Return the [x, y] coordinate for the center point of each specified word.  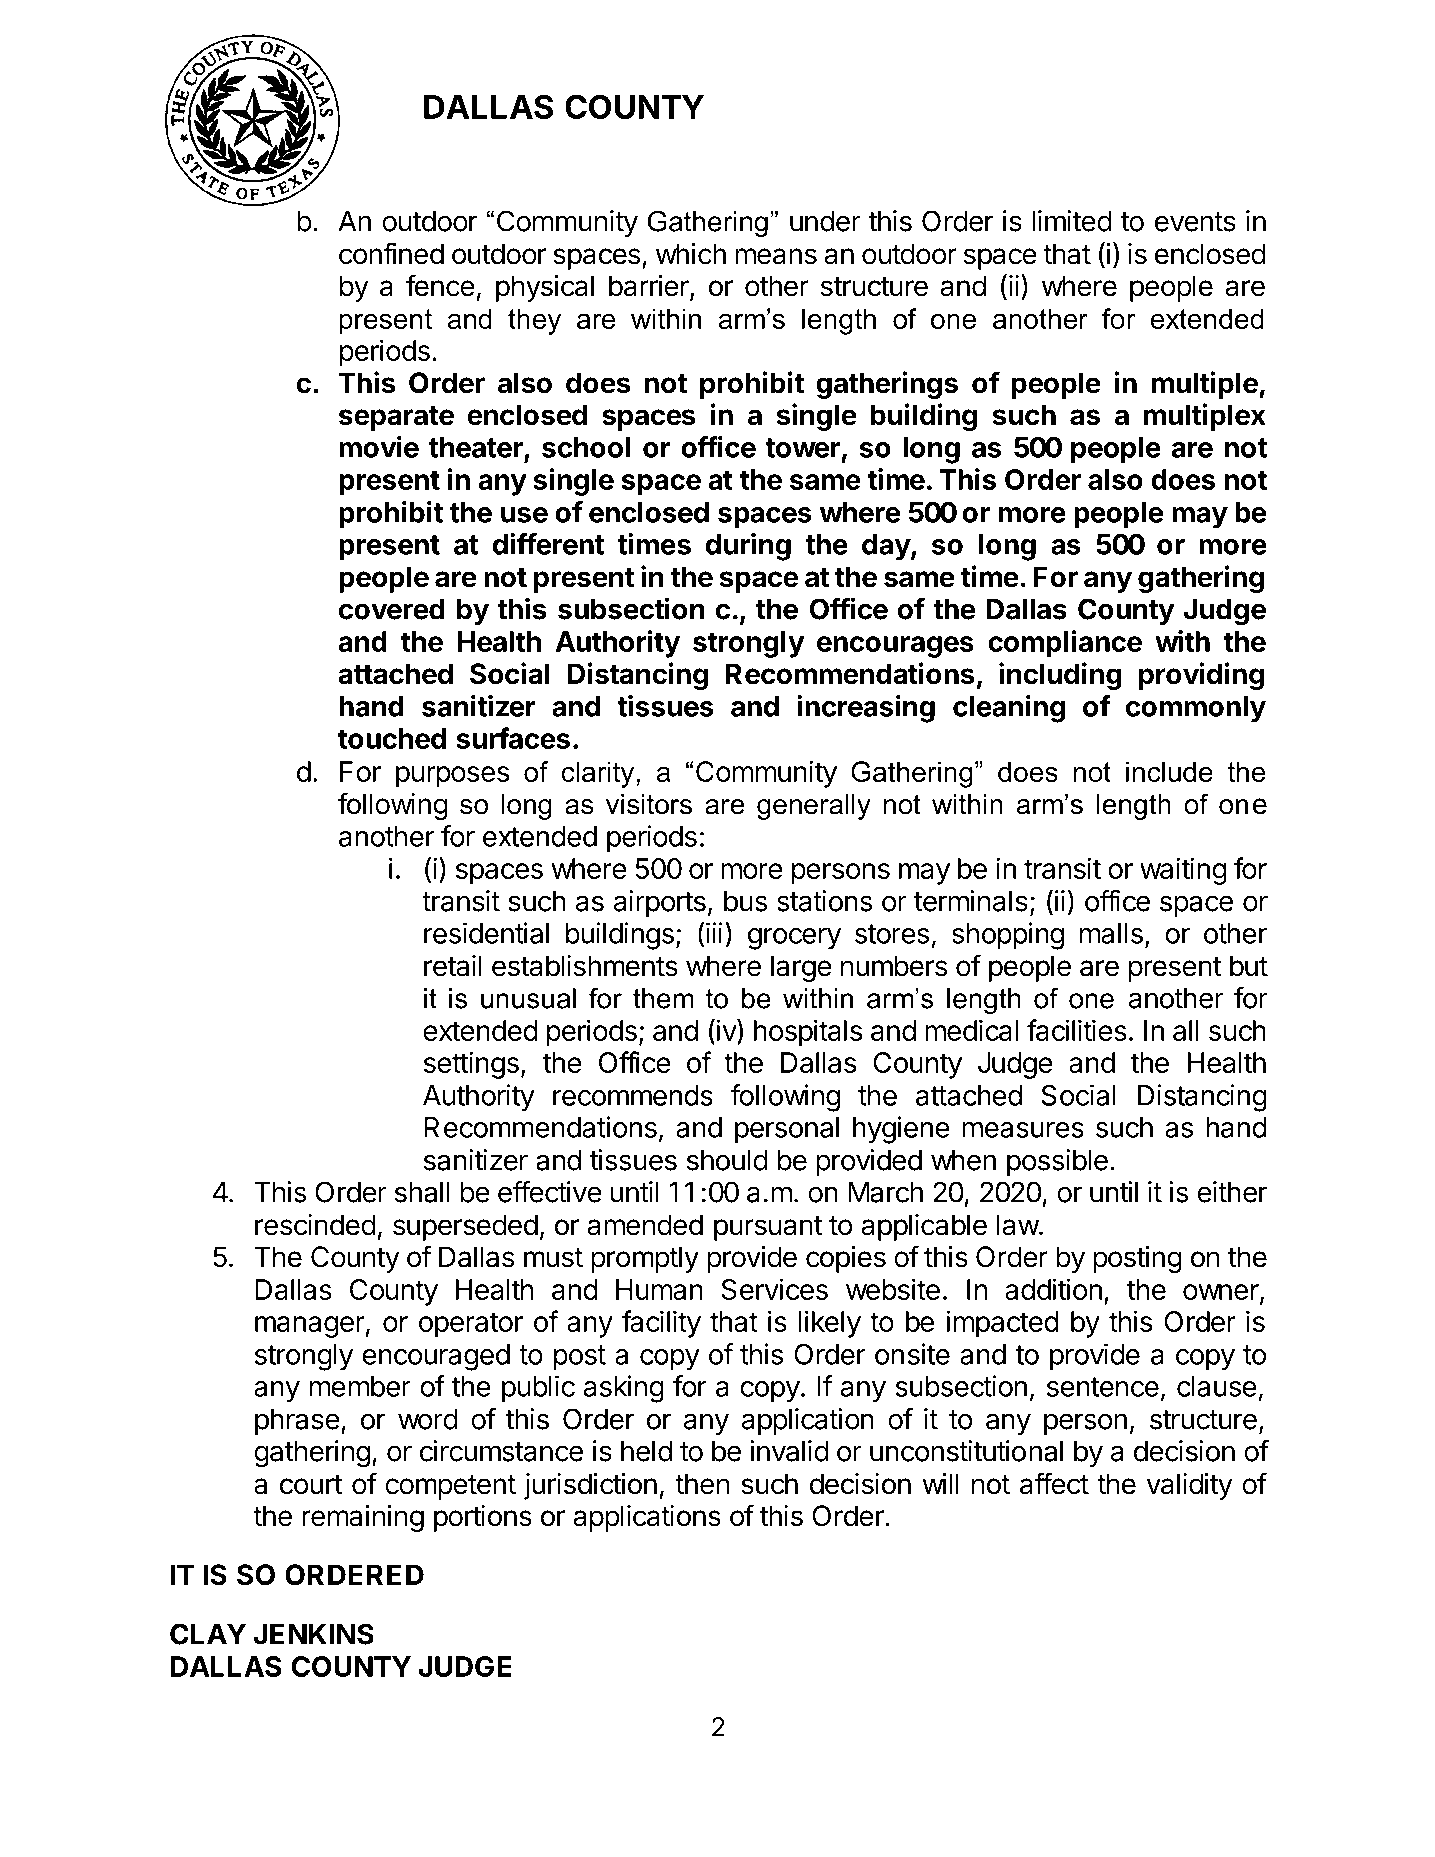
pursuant [768, 1228]
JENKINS [313, 1634]
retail [453, 966]
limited [1072, 221]
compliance [1065, 644]
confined [391, 253]
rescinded [315, 1225]
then [702, 1484]
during [748, 547]
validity [1190, 1486]
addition [1053, 1289]
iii [714, 933]
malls [1111, 933]
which [691, 254]
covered [392, 609]
